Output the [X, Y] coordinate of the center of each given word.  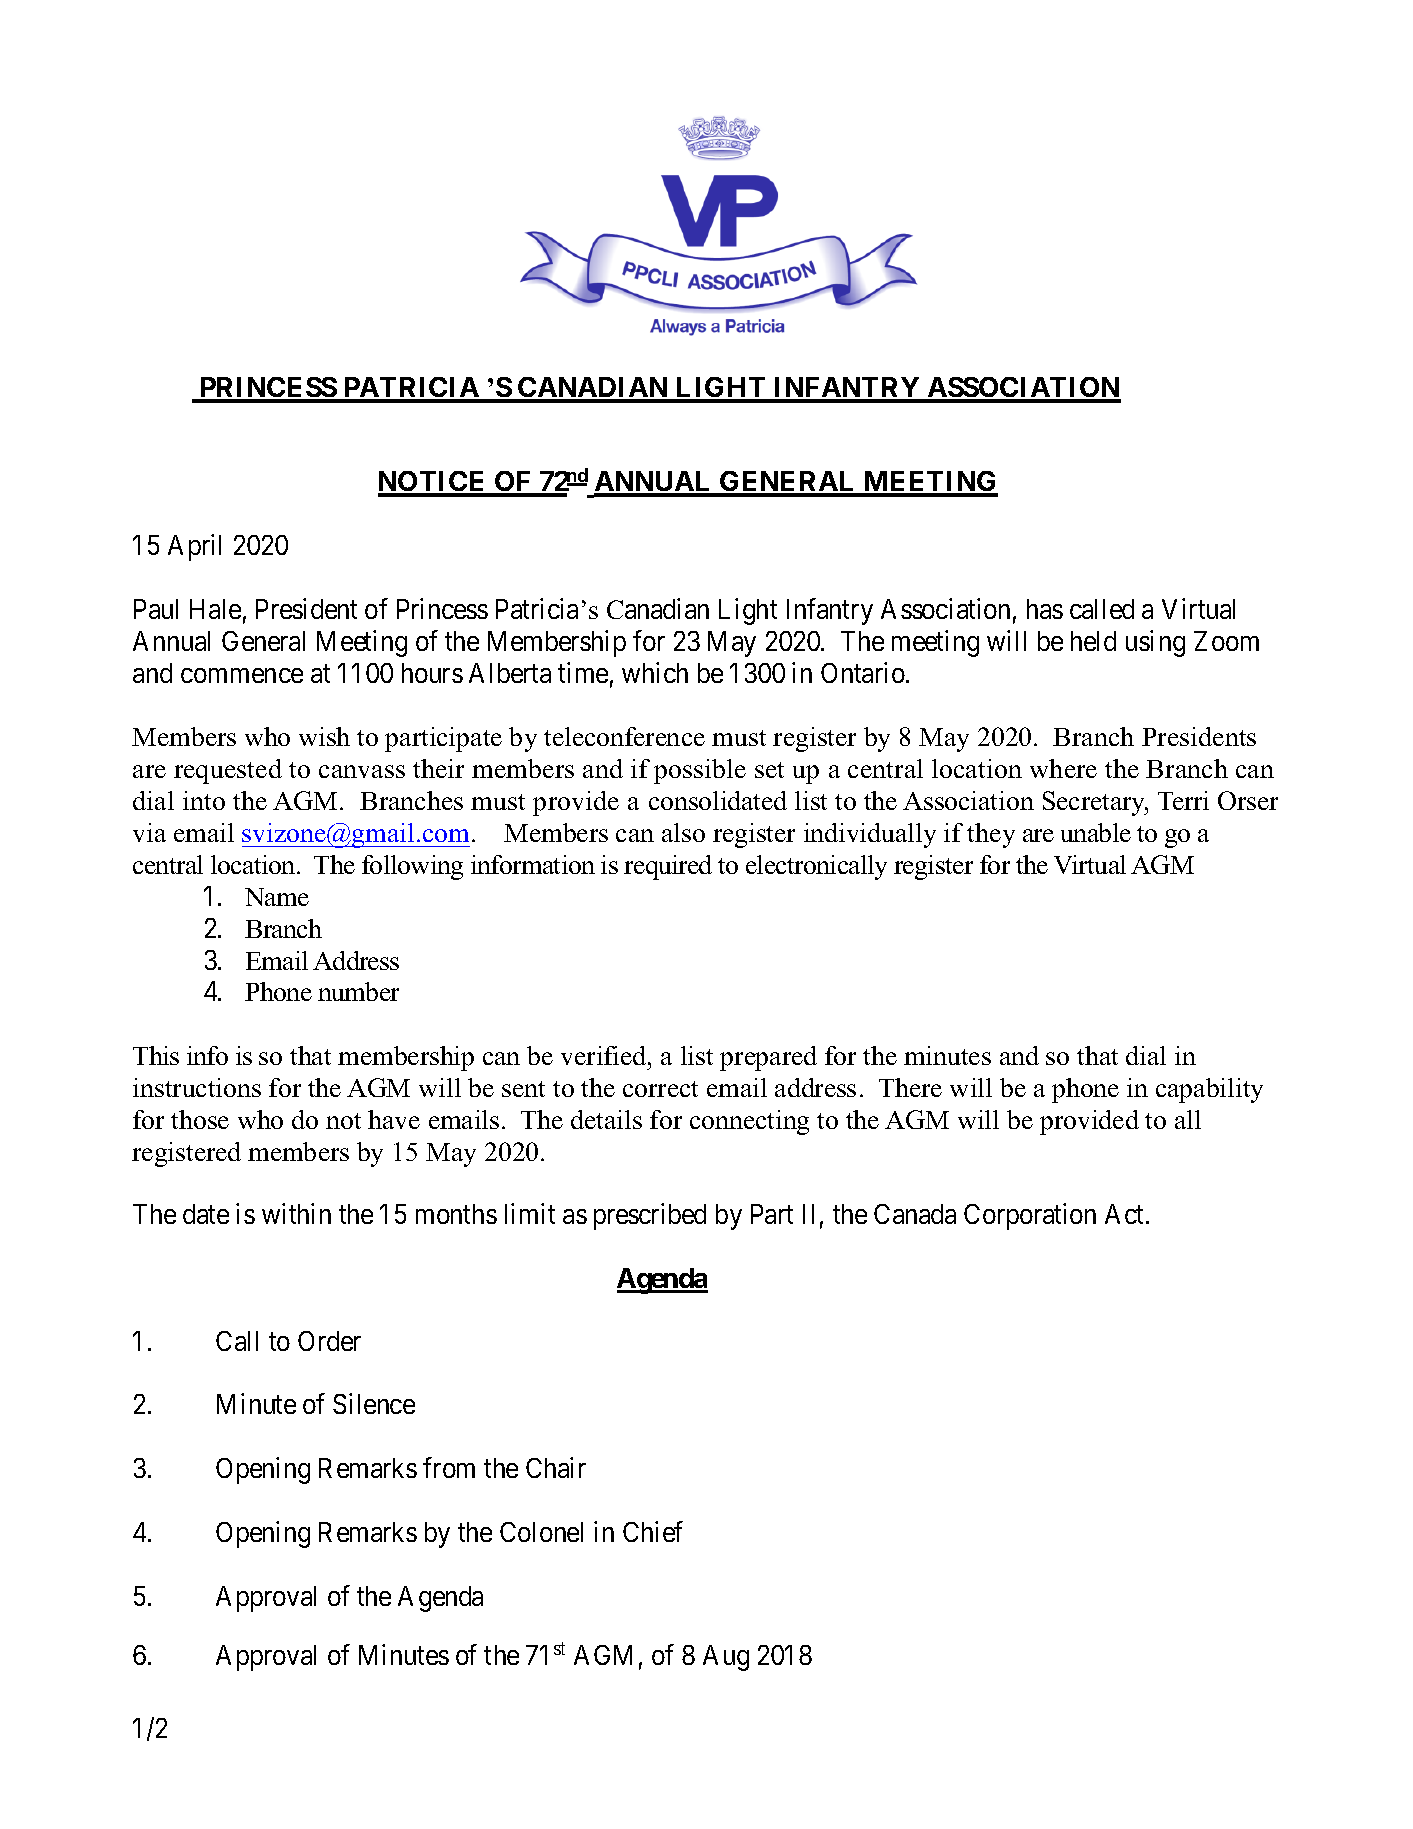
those [200, 1119]
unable [1096, 832]
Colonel [541, 1532]
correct [660, 1089]
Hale [215, 609]
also [683, 832]
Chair [556, 1467]
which [655, 672]
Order [329, 1341]
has [1045, 609]
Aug [726, 1658]
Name [277, 897]
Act [1126, 1214]
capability [1209, 1090]
